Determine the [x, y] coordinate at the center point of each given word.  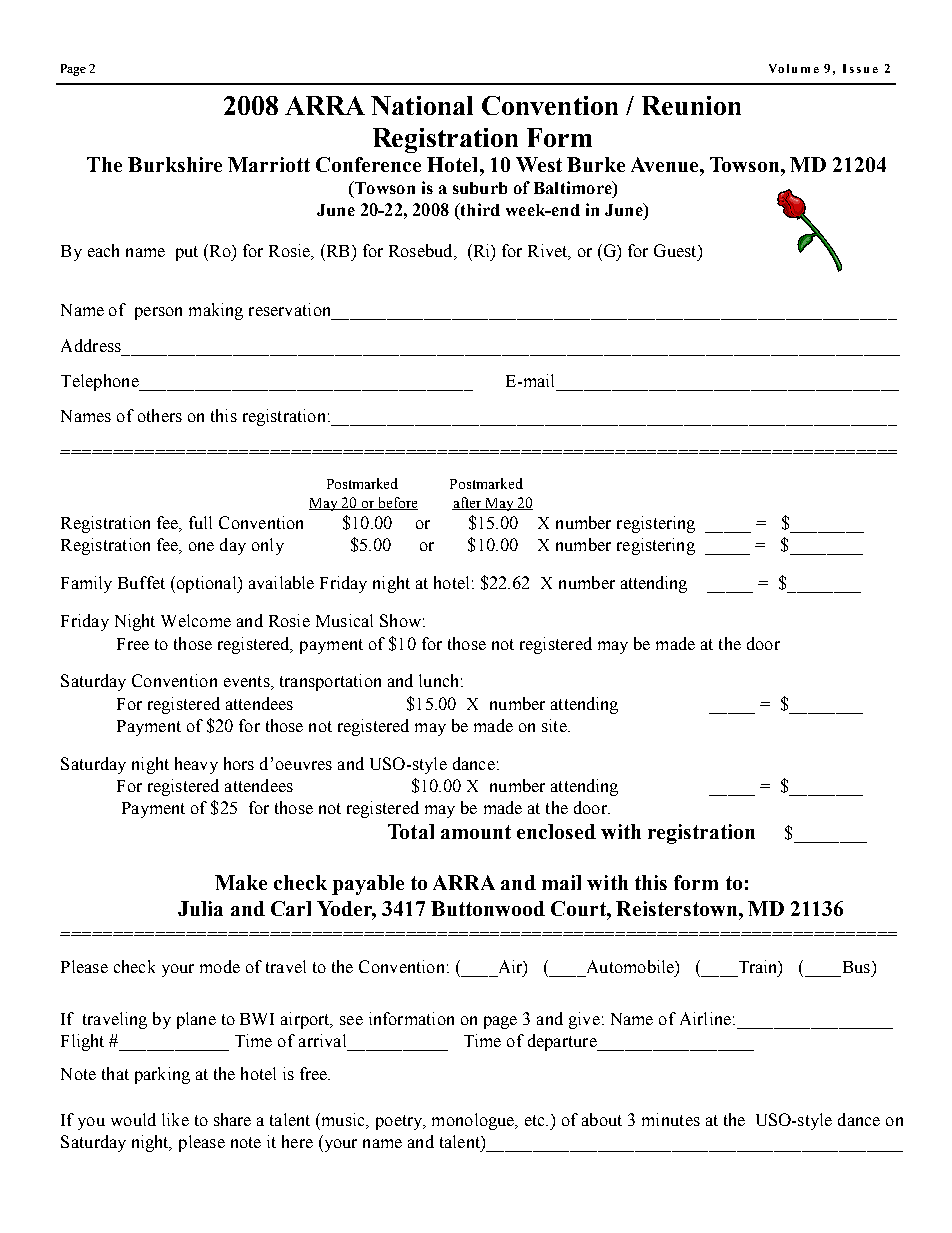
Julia [200, 908]
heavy [196, 765]
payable [368, 885]
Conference [368, 164]
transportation [330, 682]
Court [579, 908]
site [555, 725]
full [200, 522]
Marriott [269, 164]
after [468, 503]
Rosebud [422, 252]
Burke [596, 164]
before [397, 503]
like [175, 1119]
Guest [676, 250]
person [158, 313]
